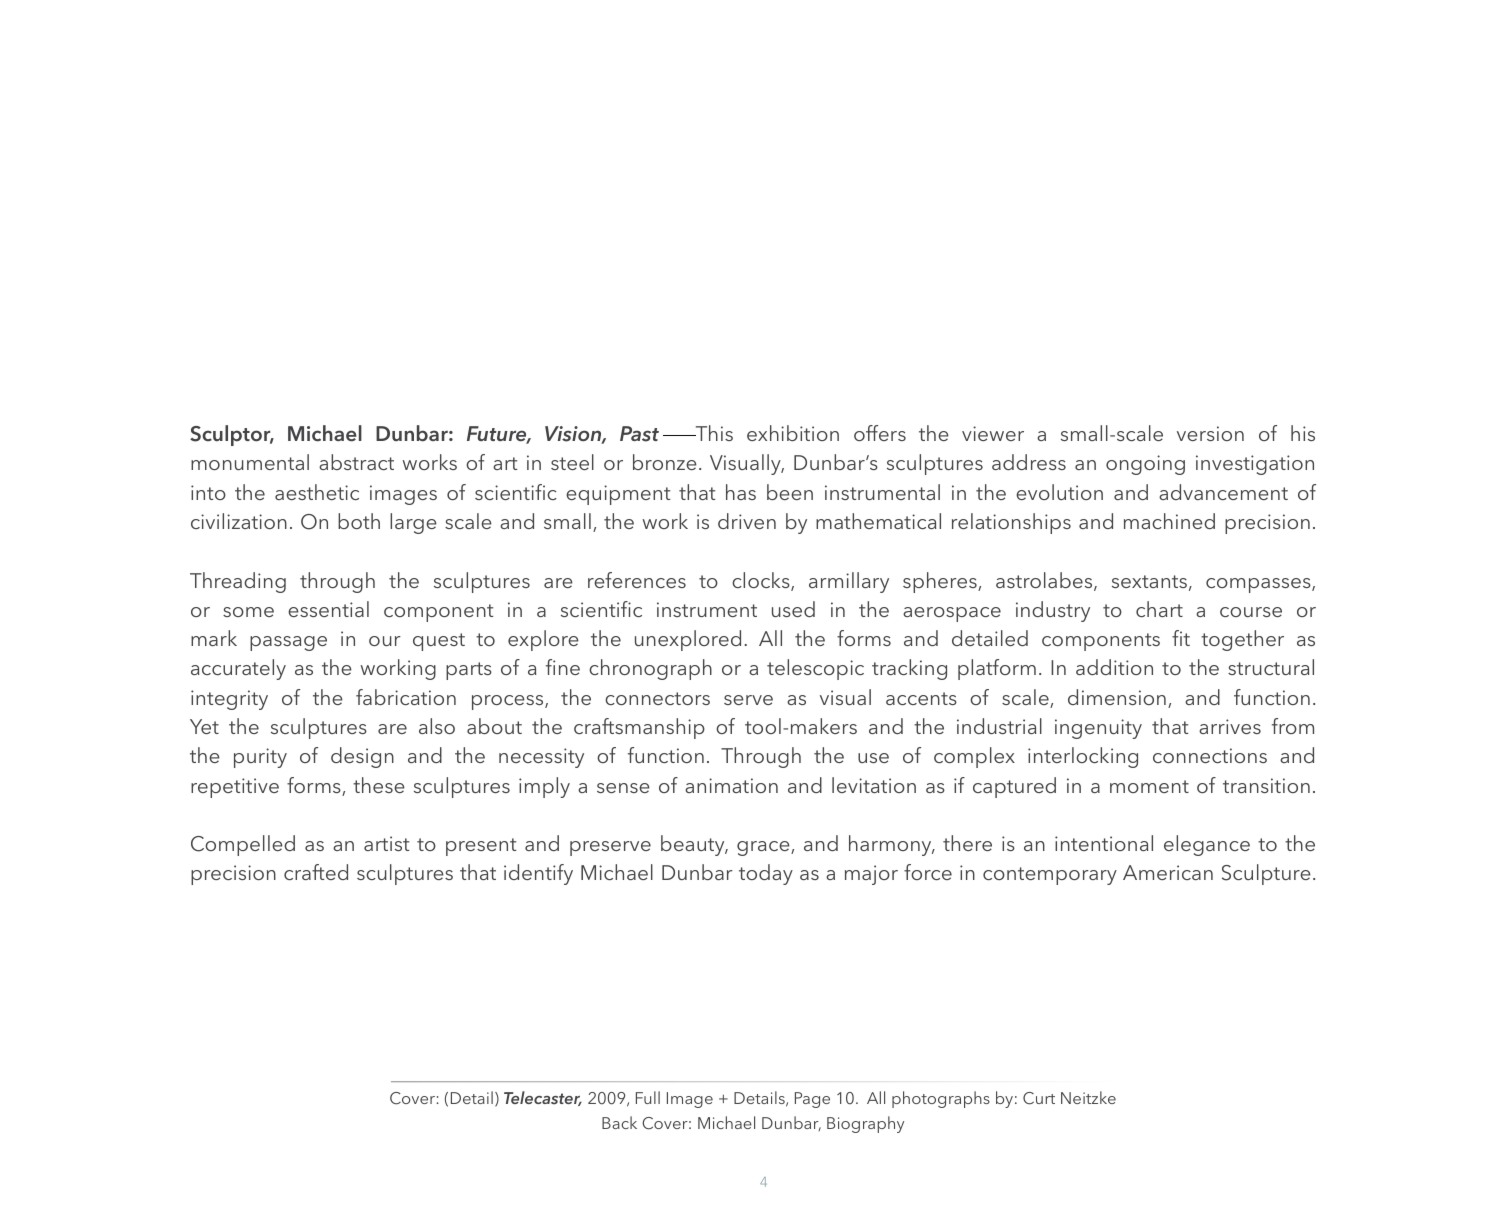  I want to click on ongoing, so click(1145, 465).
